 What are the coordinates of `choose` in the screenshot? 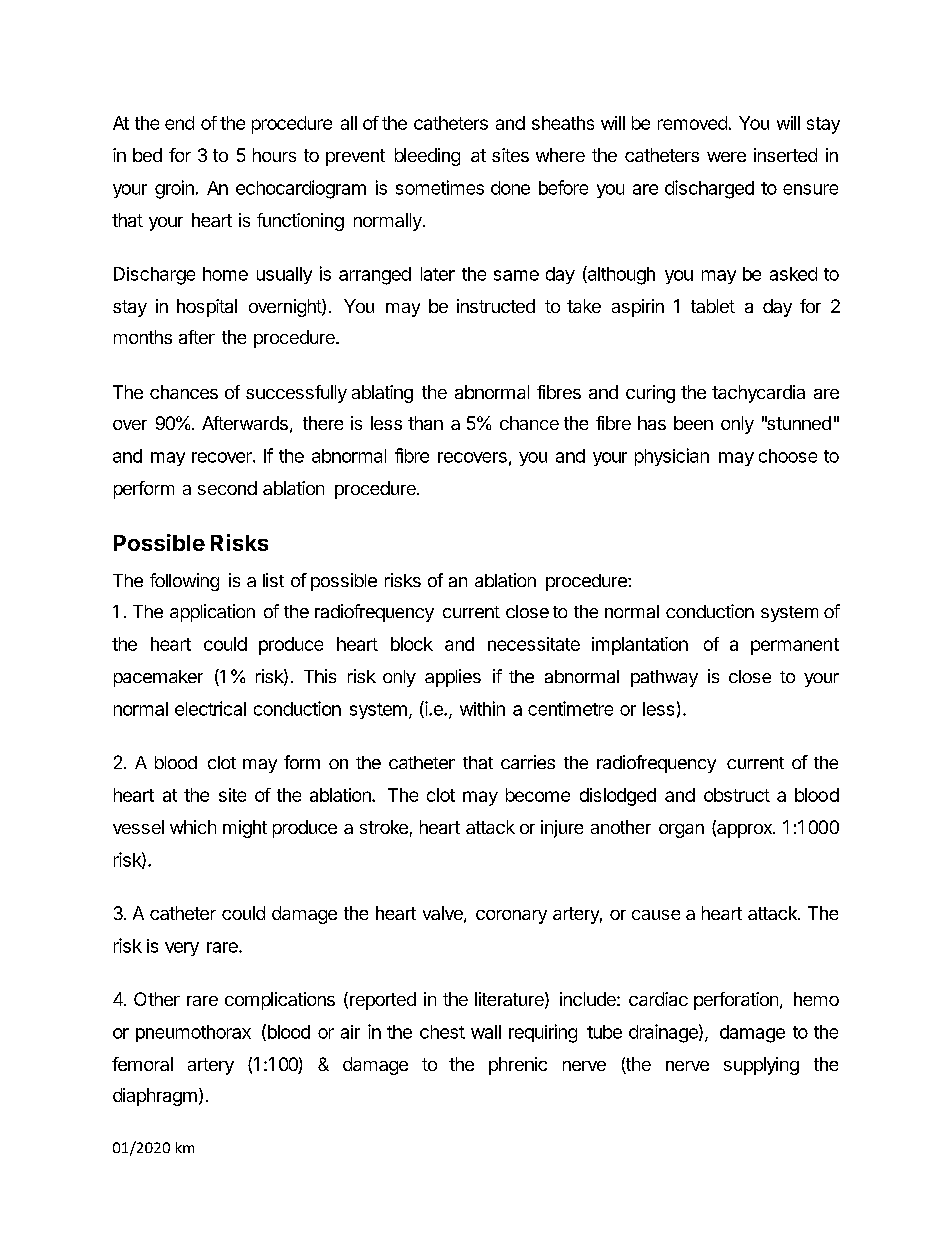 It's located at (788, 456).
